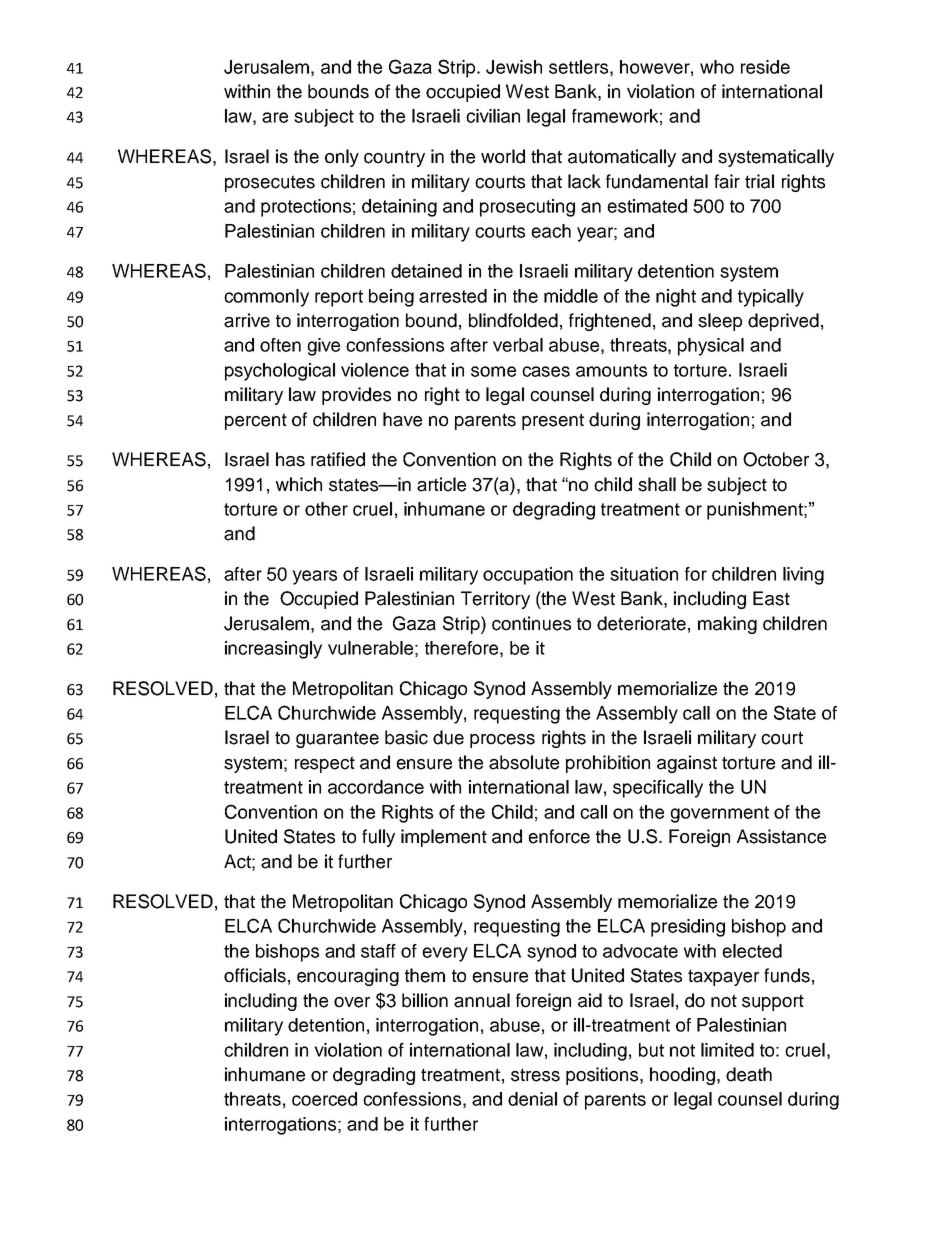 Image resolution: width=952 pixels, height=1233 pixels. Describe the element at coordinates (514, 67) in the screenshot. I see `Jewish` at that location.
